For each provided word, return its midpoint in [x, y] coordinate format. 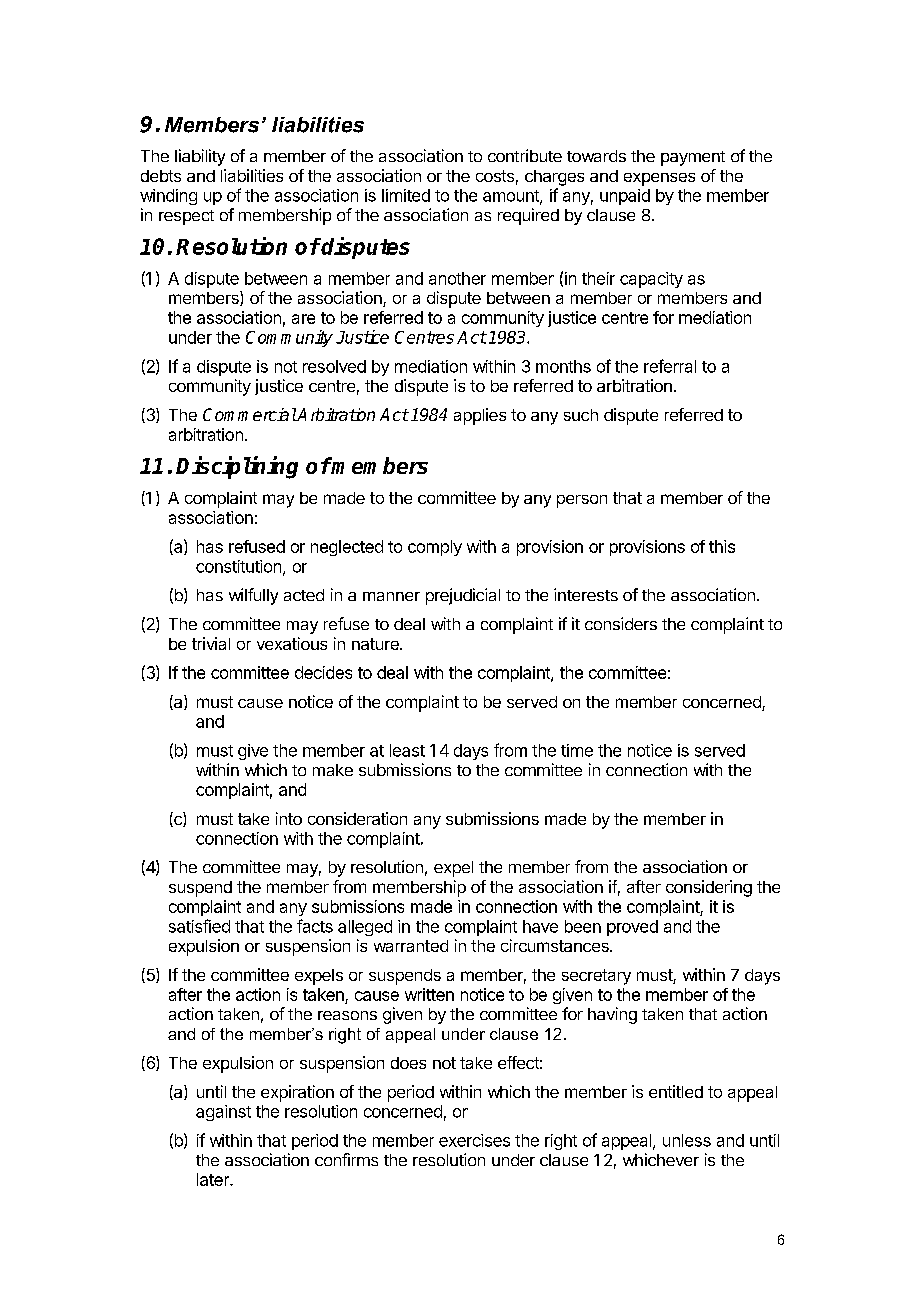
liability [200, 157]
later [214, 1179]
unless [687, 1140]
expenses [659, 179]
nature [376, 644]
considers [621, 623]
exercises [474, 1140]
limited [406, 195]
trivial [211, 643]
